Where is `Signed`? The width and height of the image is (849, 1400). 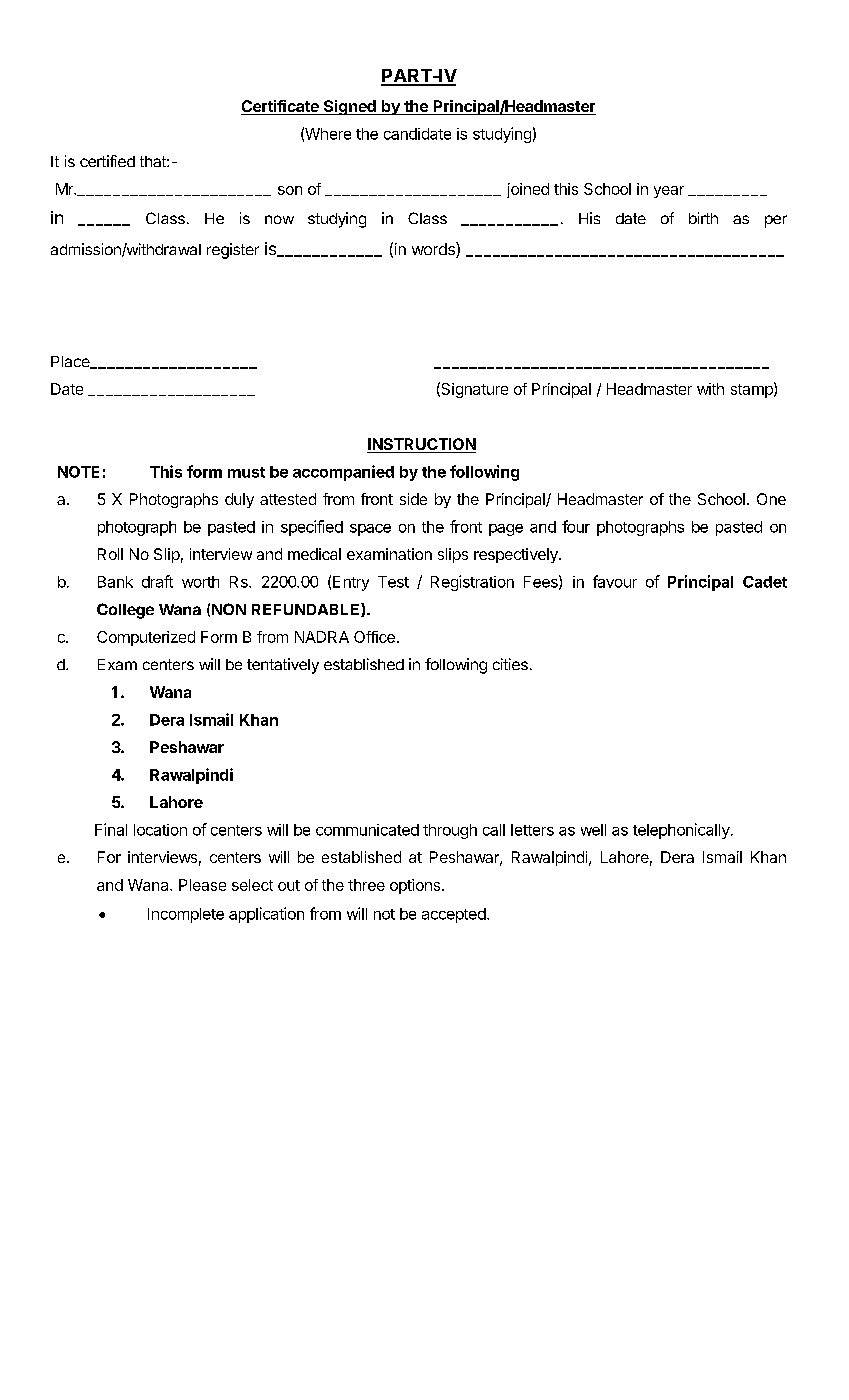
Signed is located at coordinates (349, 107).
